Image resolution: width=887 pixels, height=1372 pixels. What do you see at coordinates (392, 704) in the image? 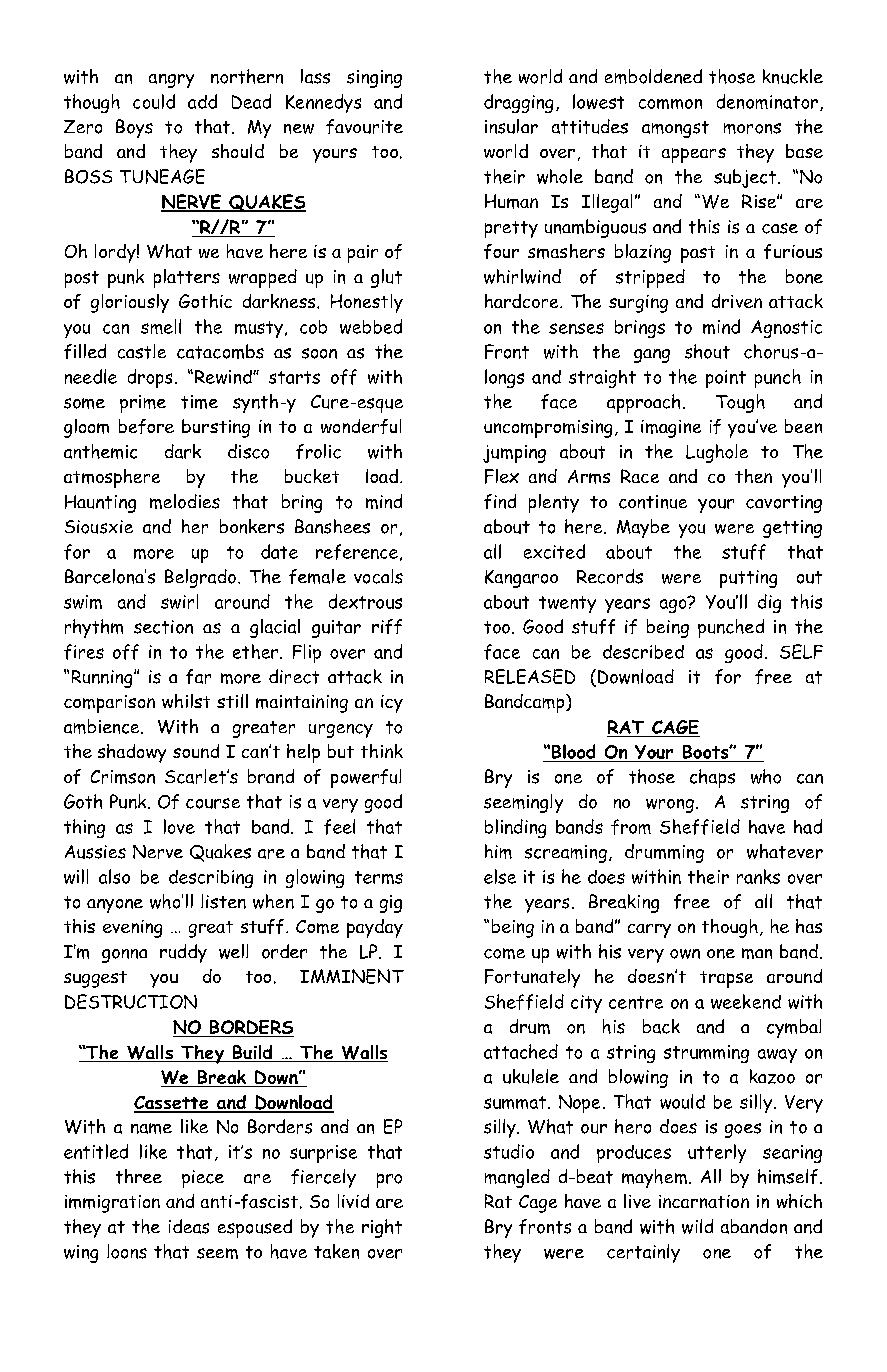
I see `icy` at bounding box center [392, 704].
